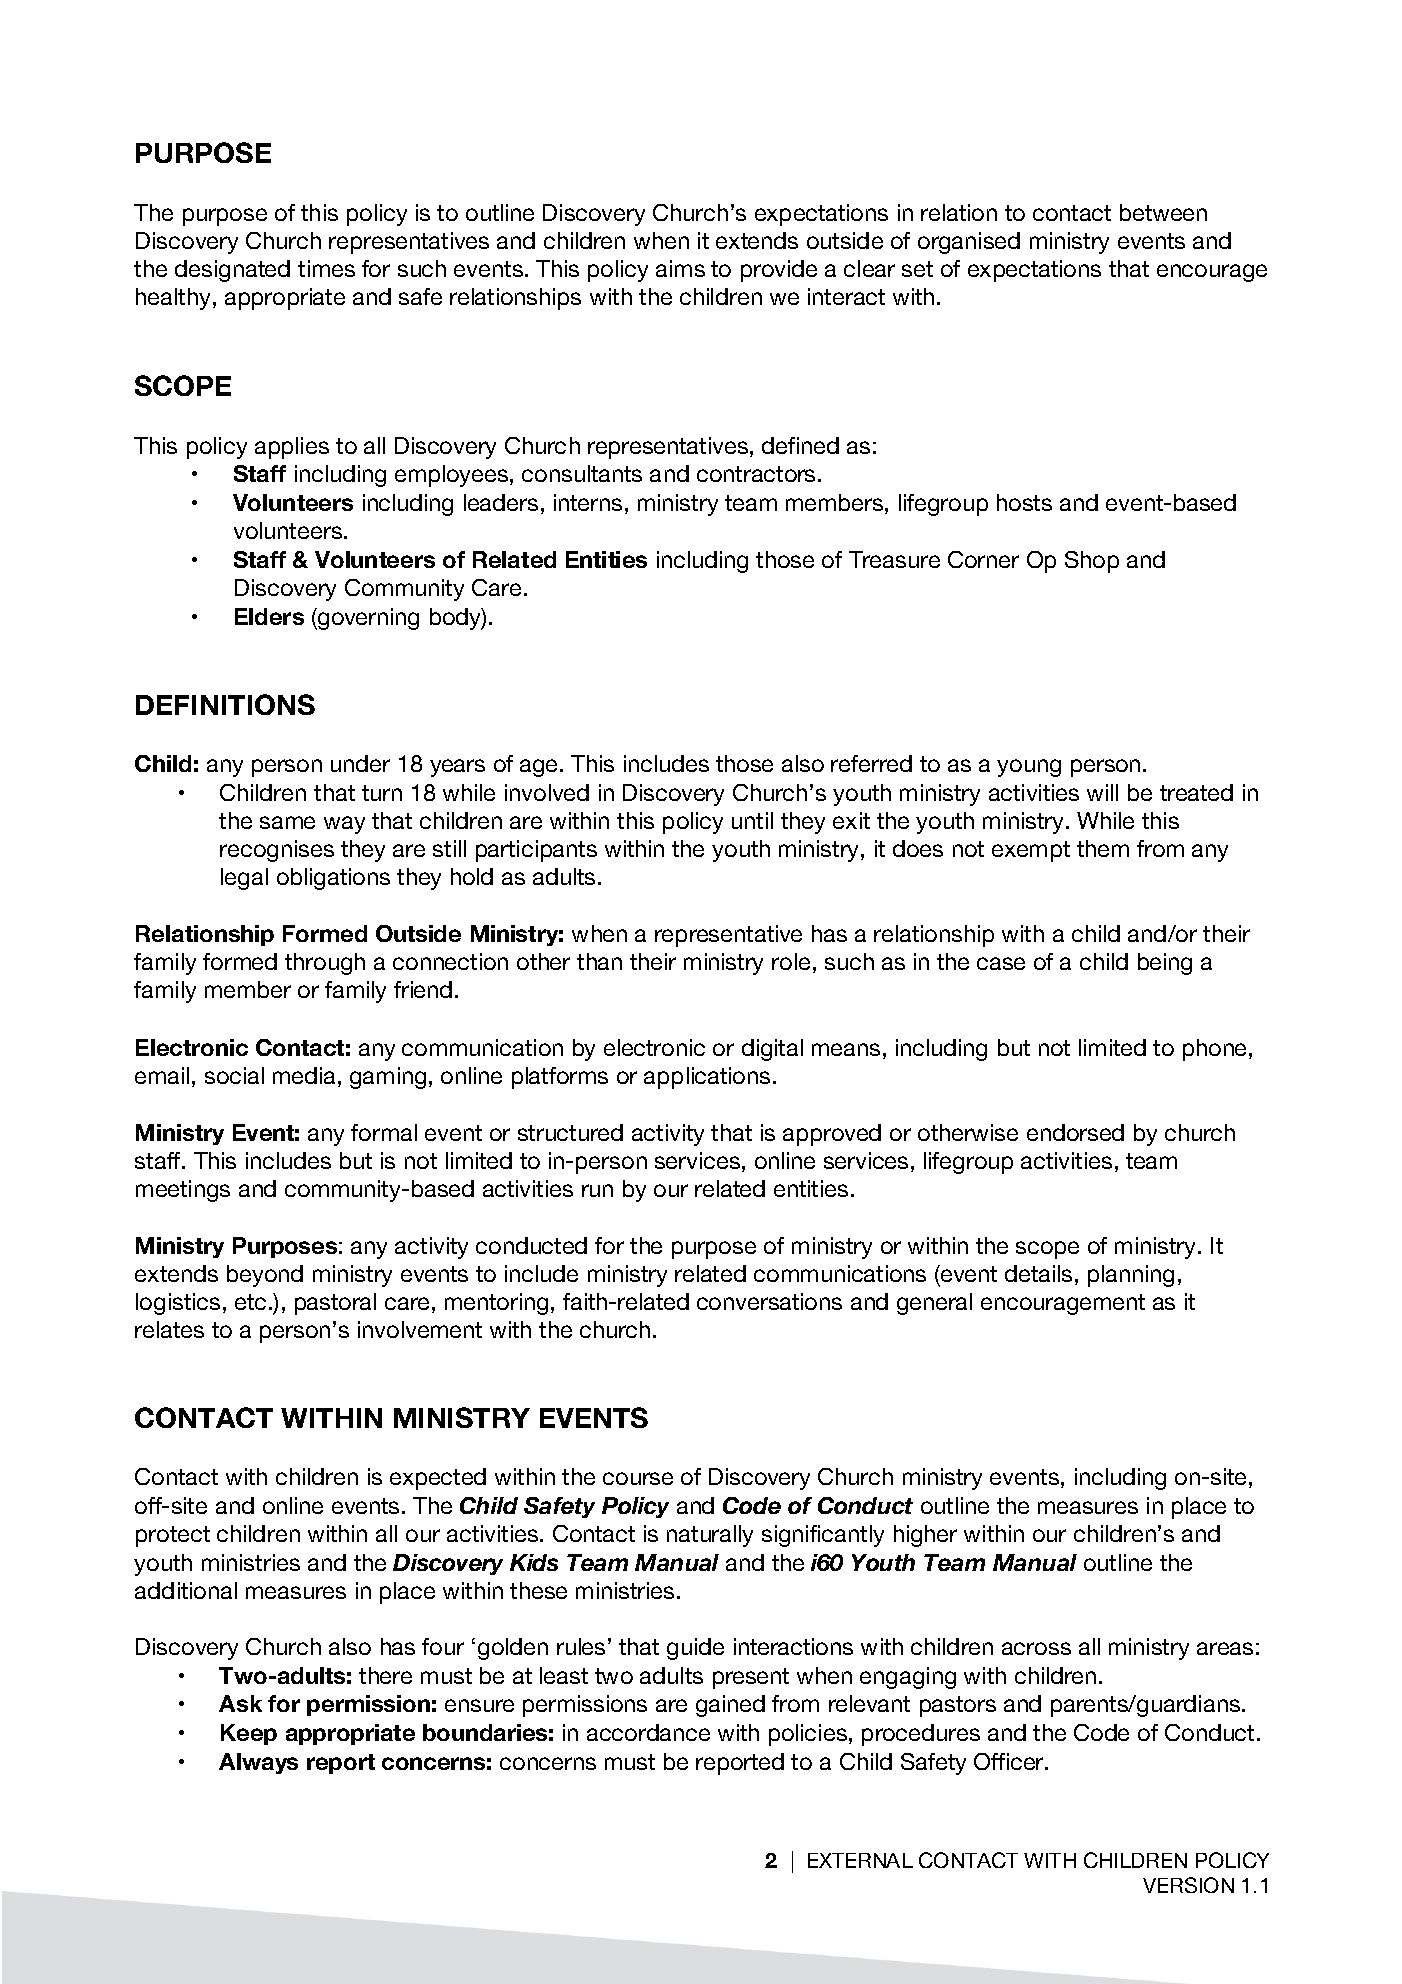 Image resolution: width=1402 pixels, height=1984 pixels. Describe the element at coordinates (326, 268) in the page. I see `times` at that location.
